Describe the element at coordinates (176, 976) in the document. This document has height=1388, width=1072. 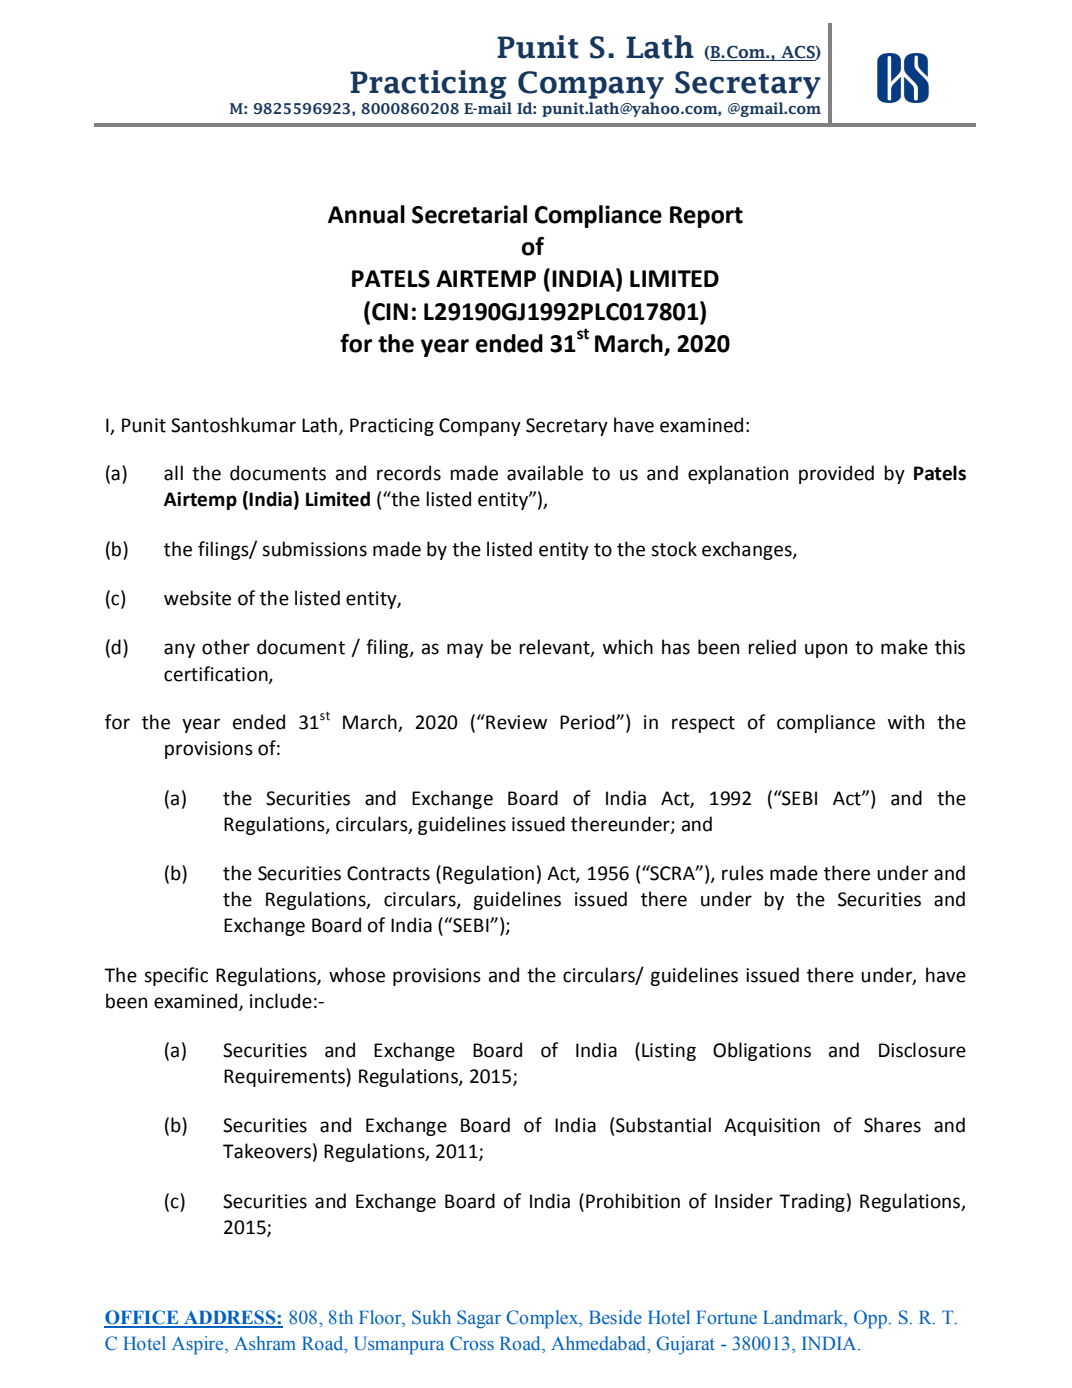
I see `specific` at that location.
